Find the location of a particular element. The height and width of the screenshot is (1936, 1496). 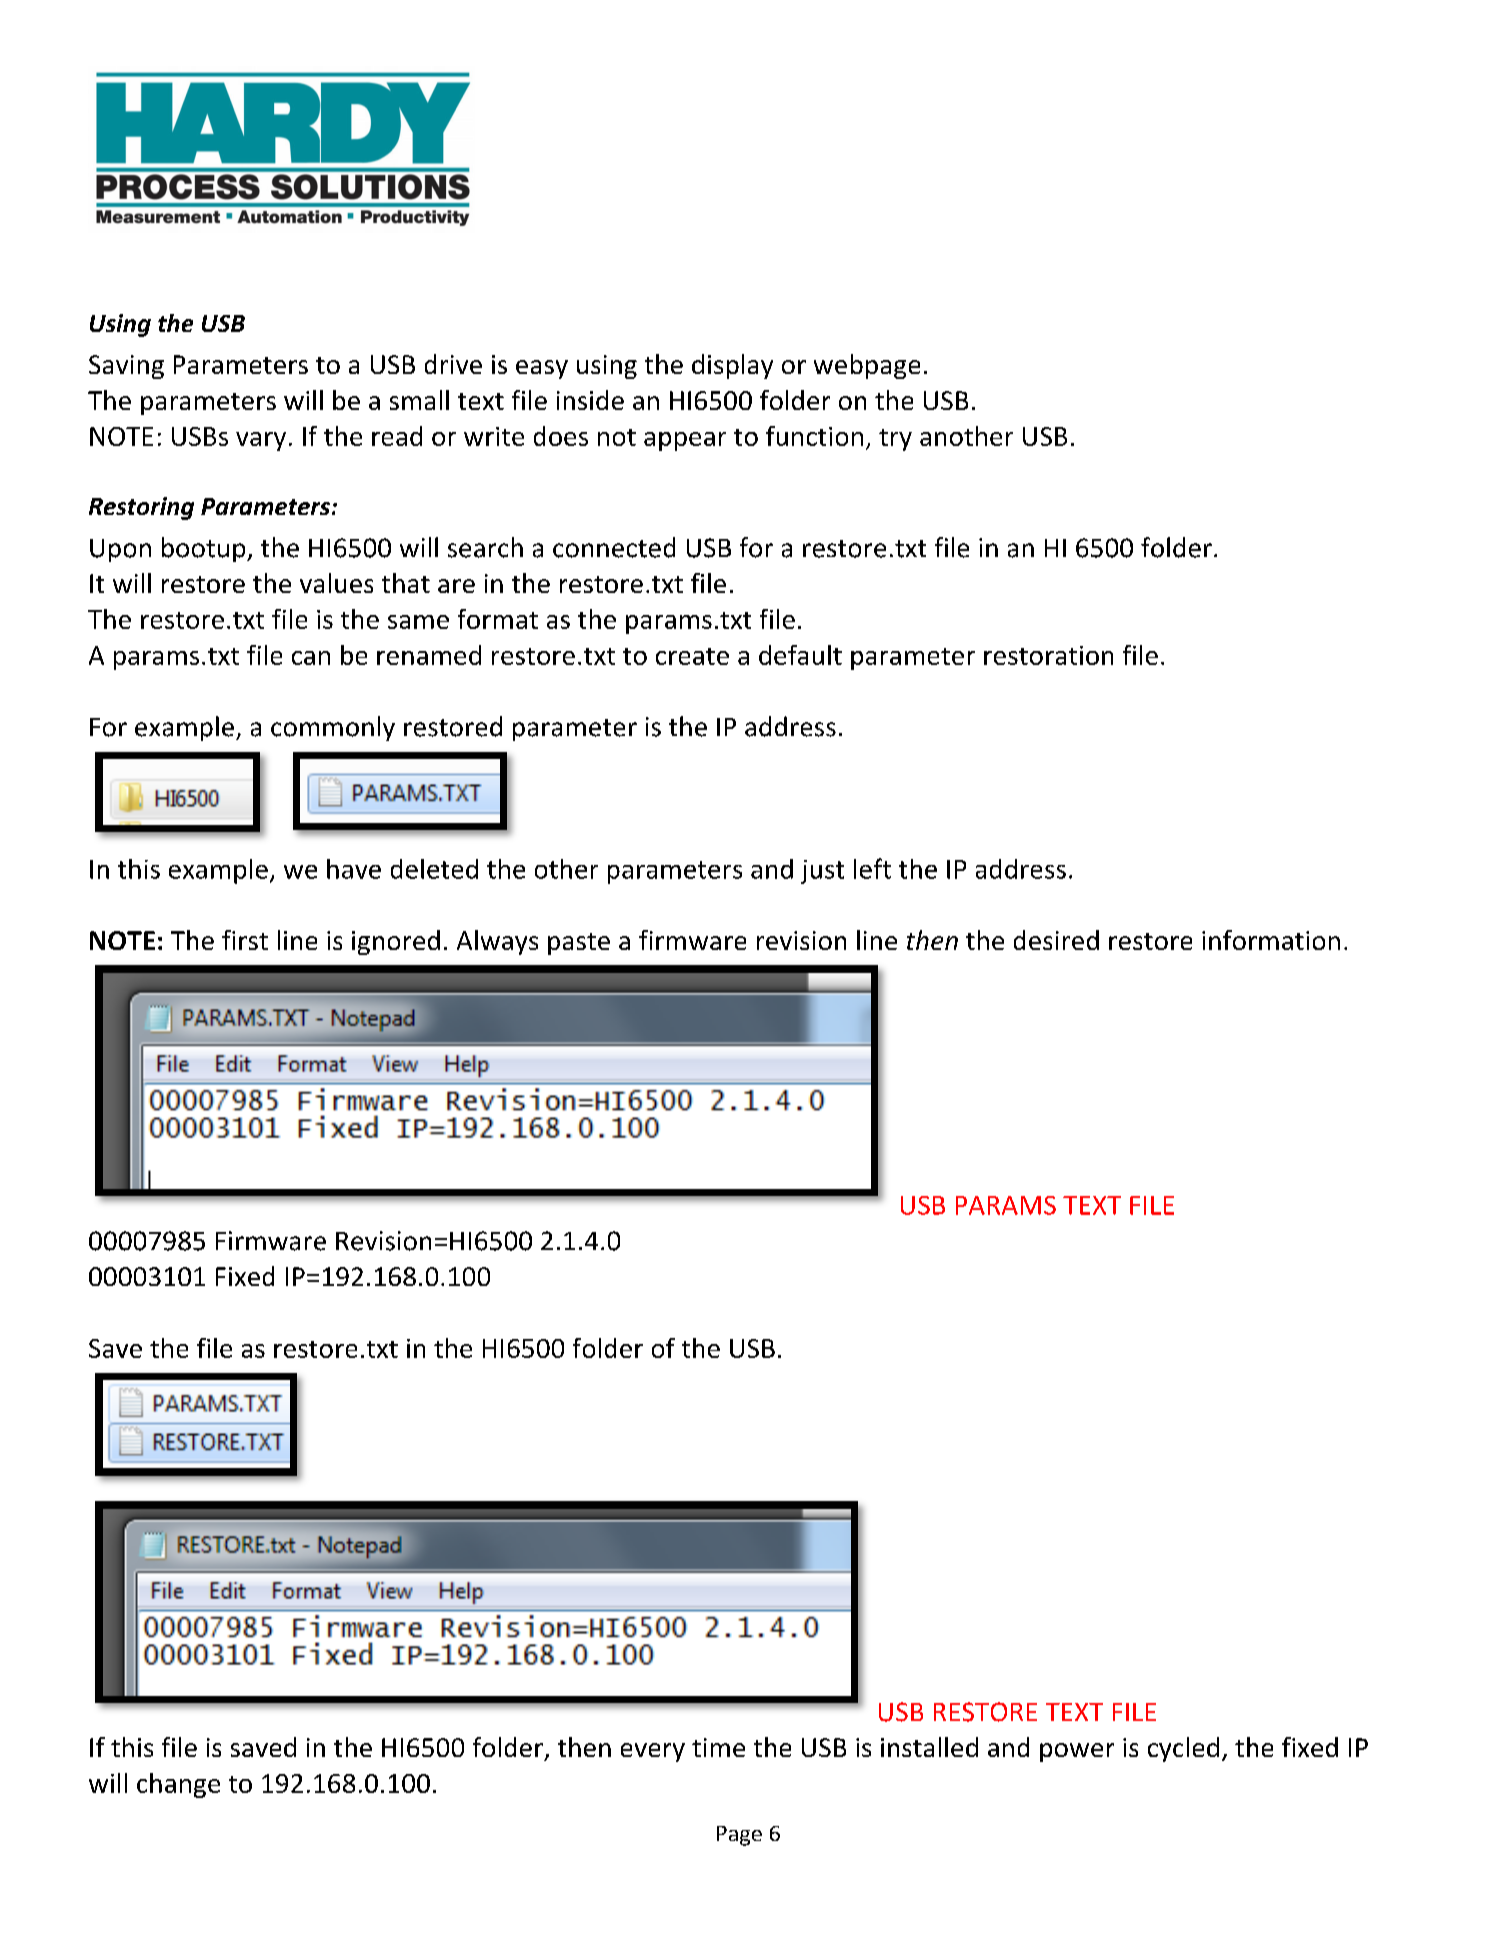

left is located at coordinates (872, 868).
